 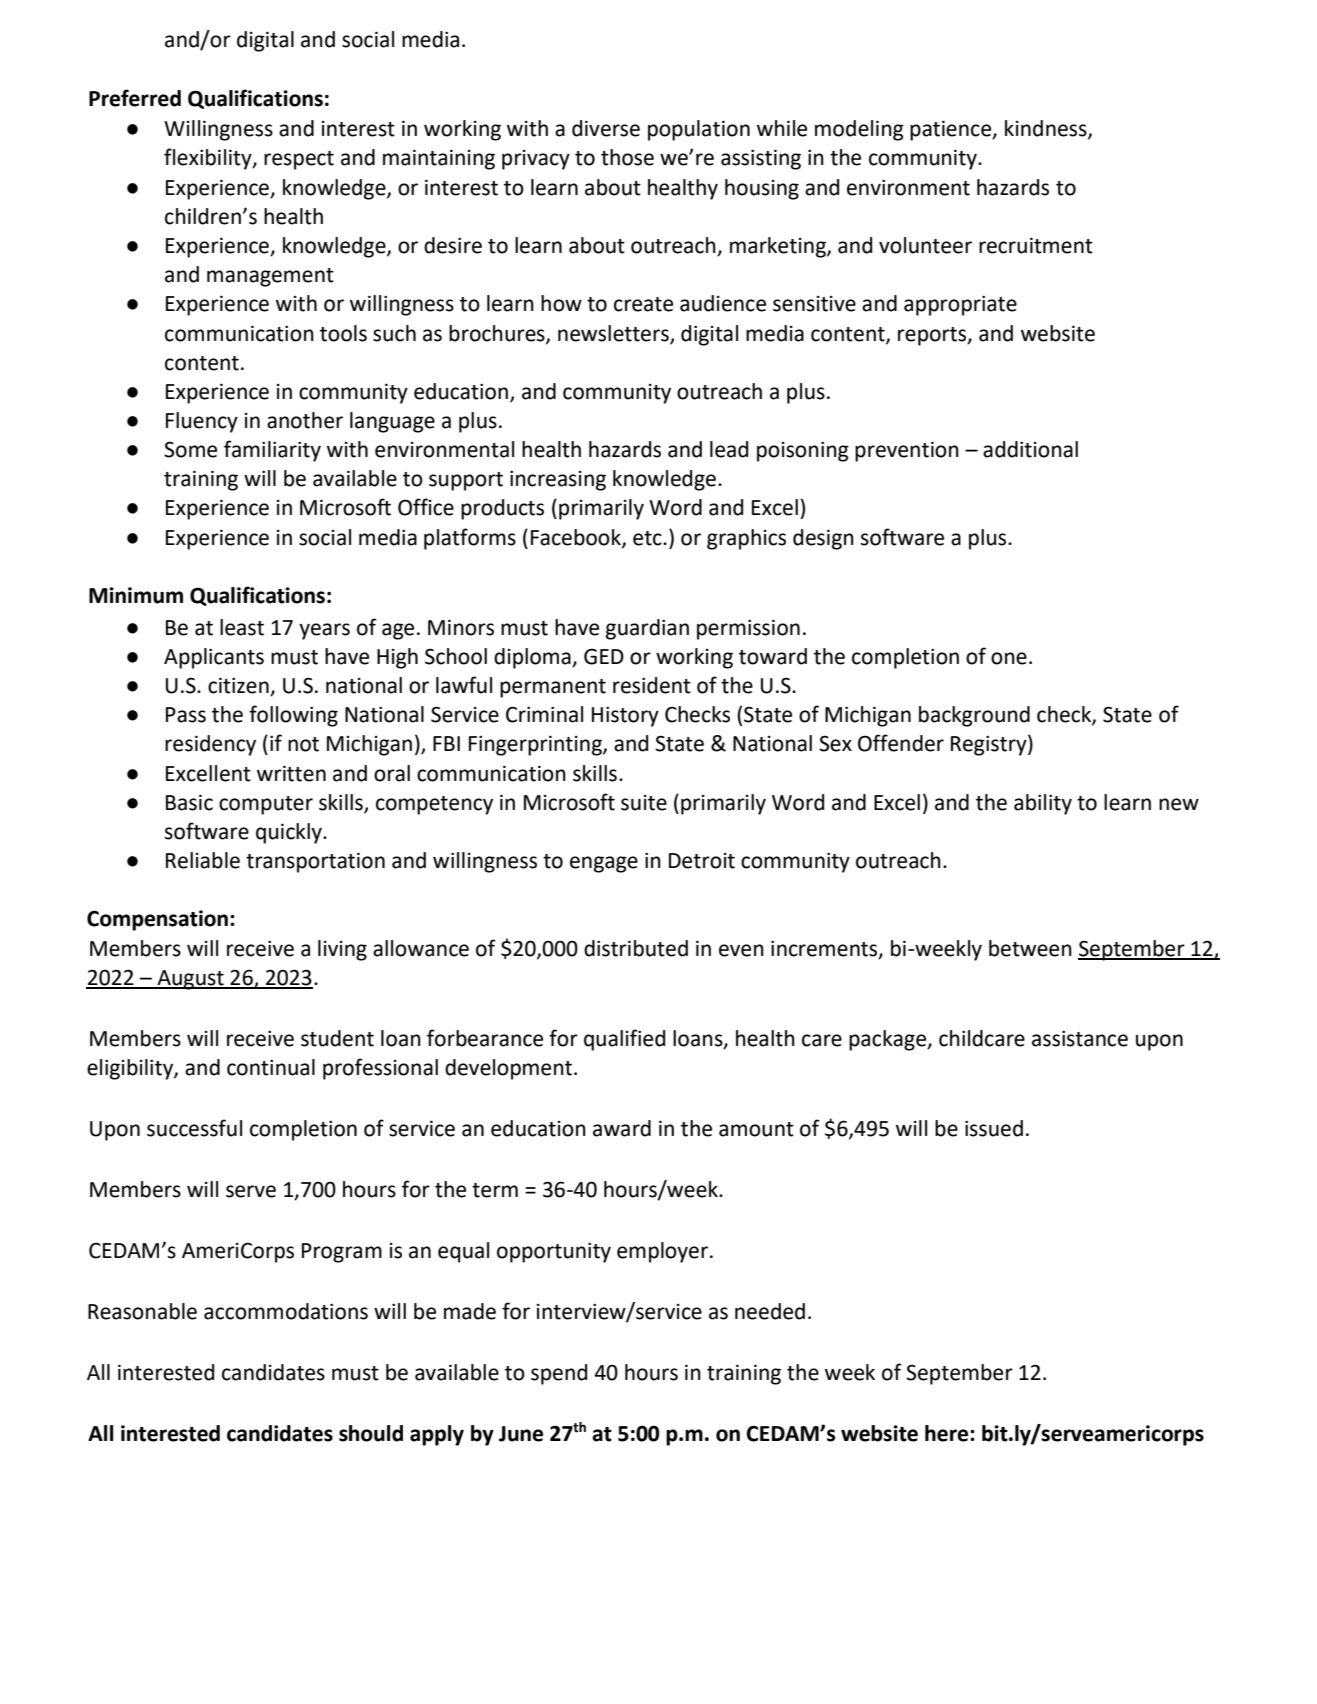 What do you see at coordinates (1047, 129) in the page?
I see `kindness` at bounding box center [1047, 129].
